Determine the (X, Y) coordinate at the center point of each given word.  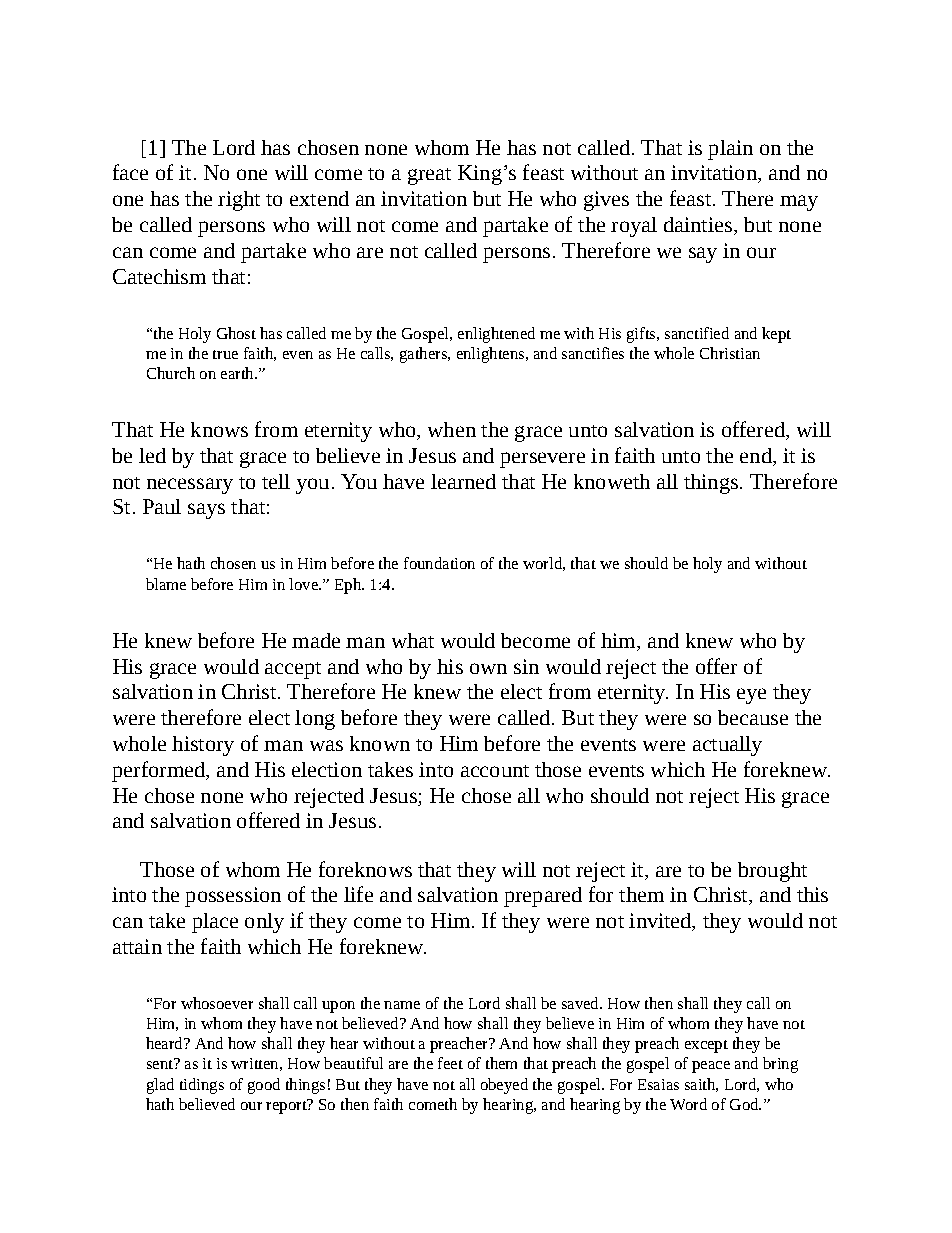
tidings (202, 1086)
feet (450, 1063)
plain (730, 150)
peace (711, 1067)
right (239, 201)
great (429, 176)
